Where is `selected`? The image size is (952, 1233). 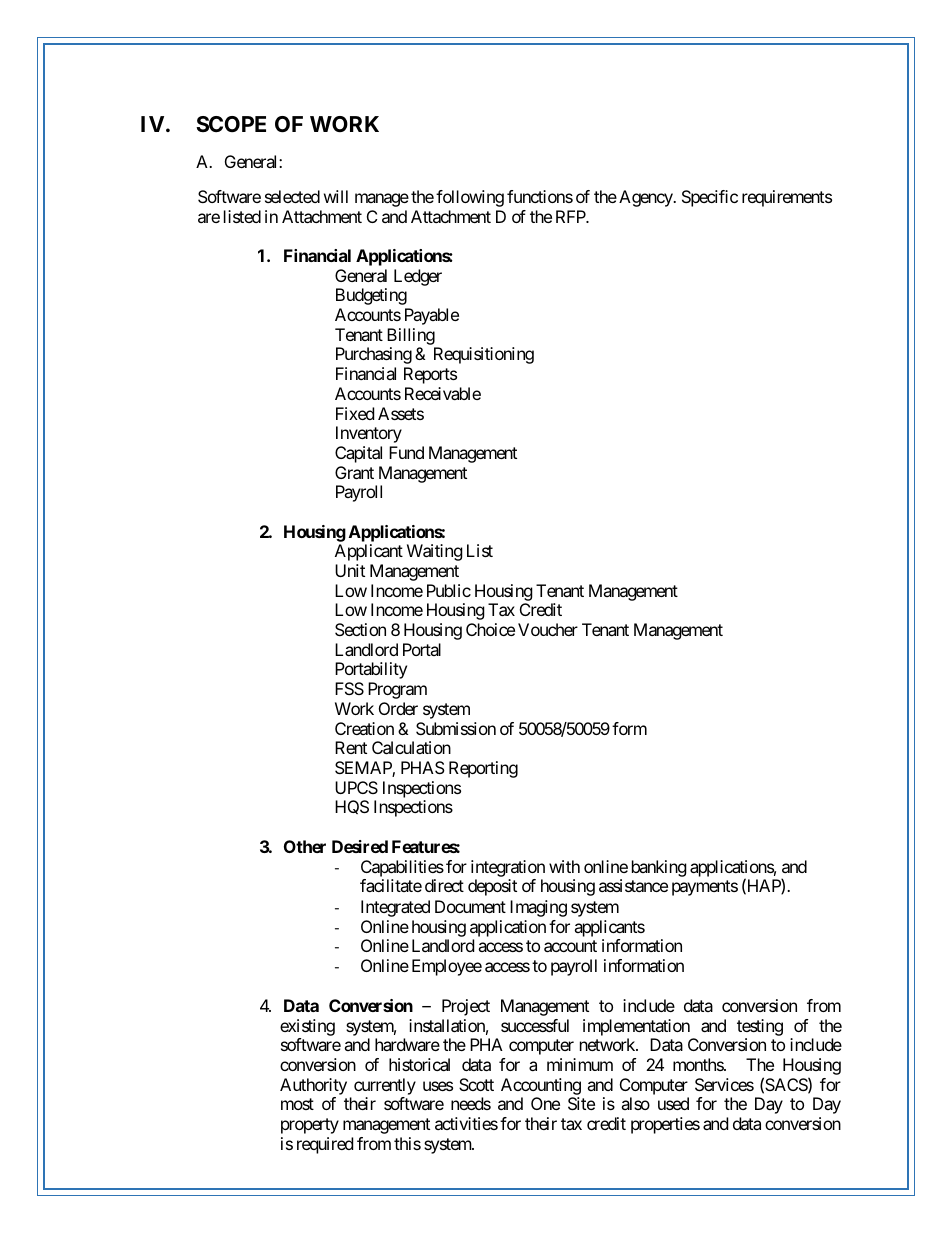 selected is located at coordinates (292, 196).
